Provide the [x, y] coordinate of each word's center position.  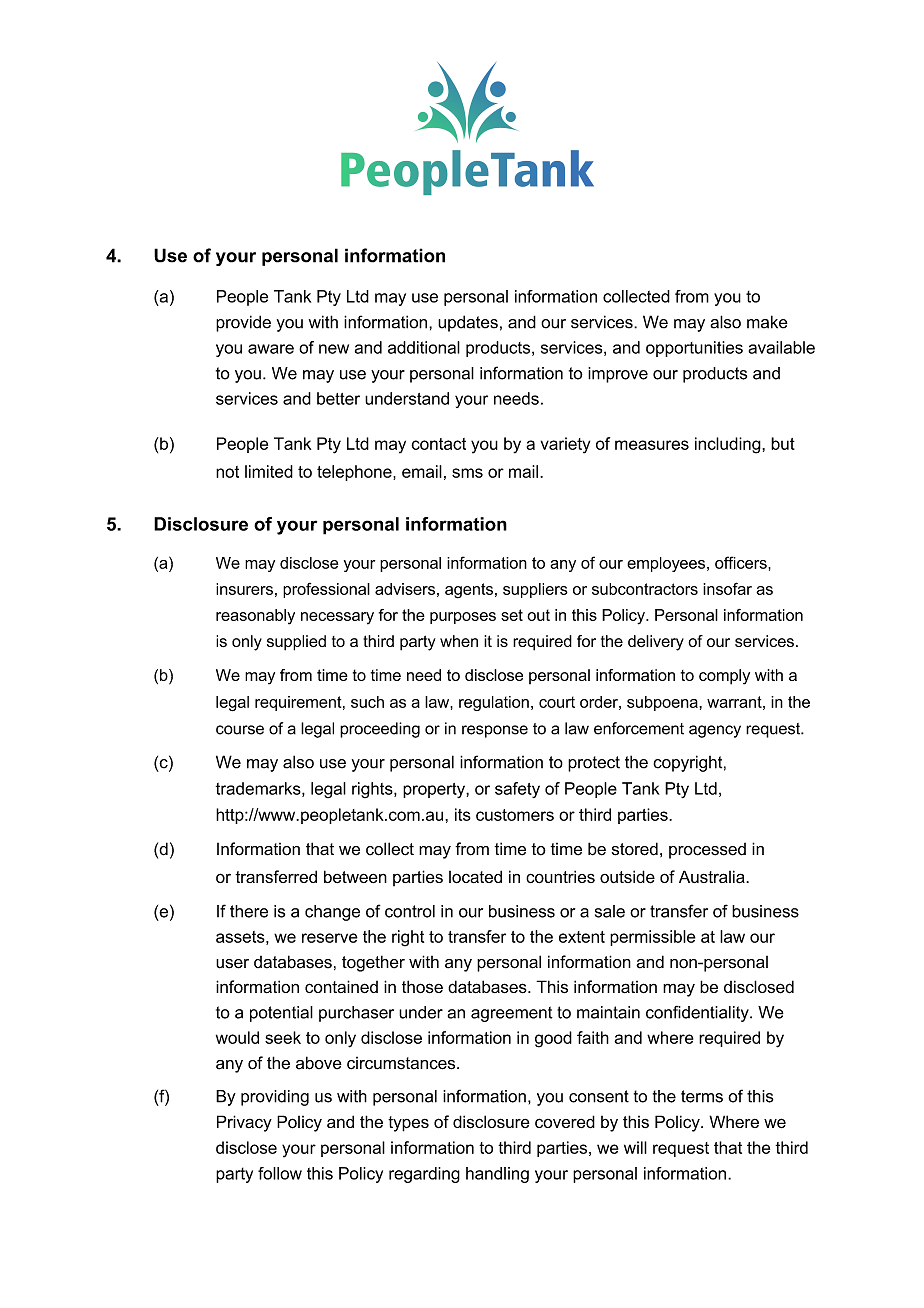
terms [702, 1096]
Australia [713, 876]
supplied [296, 643]
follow [280, 1173]
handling [497, 1175]
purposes [463, 618]
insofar [727, 588]
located [475, 876]
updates [468, 323]
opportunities [694, 349]
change [332, 913]
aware [271, 349]
